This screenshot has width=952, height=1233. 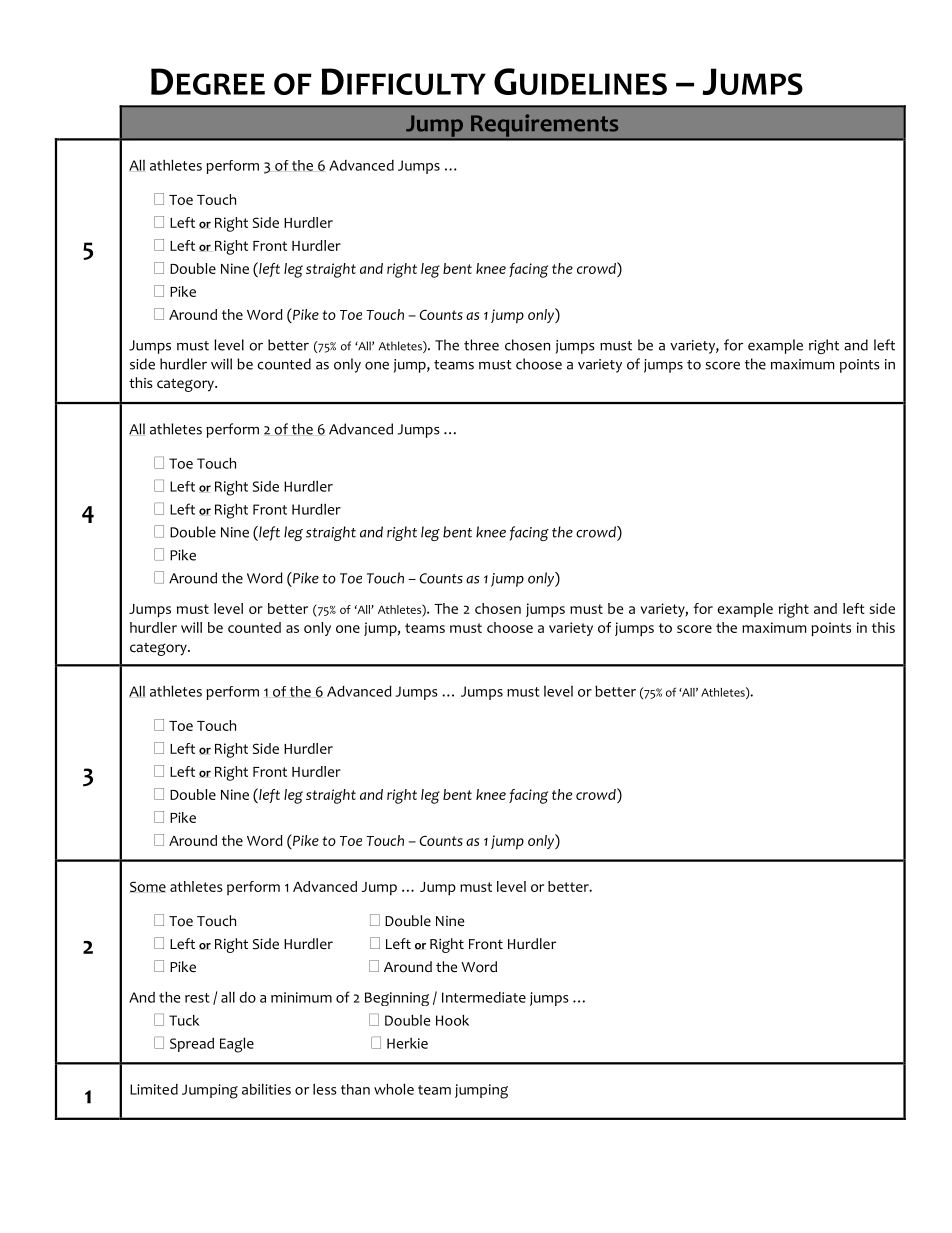 What do you see at coordinates (197, 998) in the screenshot?
I see `rest` at bounding box center [197, 998].
